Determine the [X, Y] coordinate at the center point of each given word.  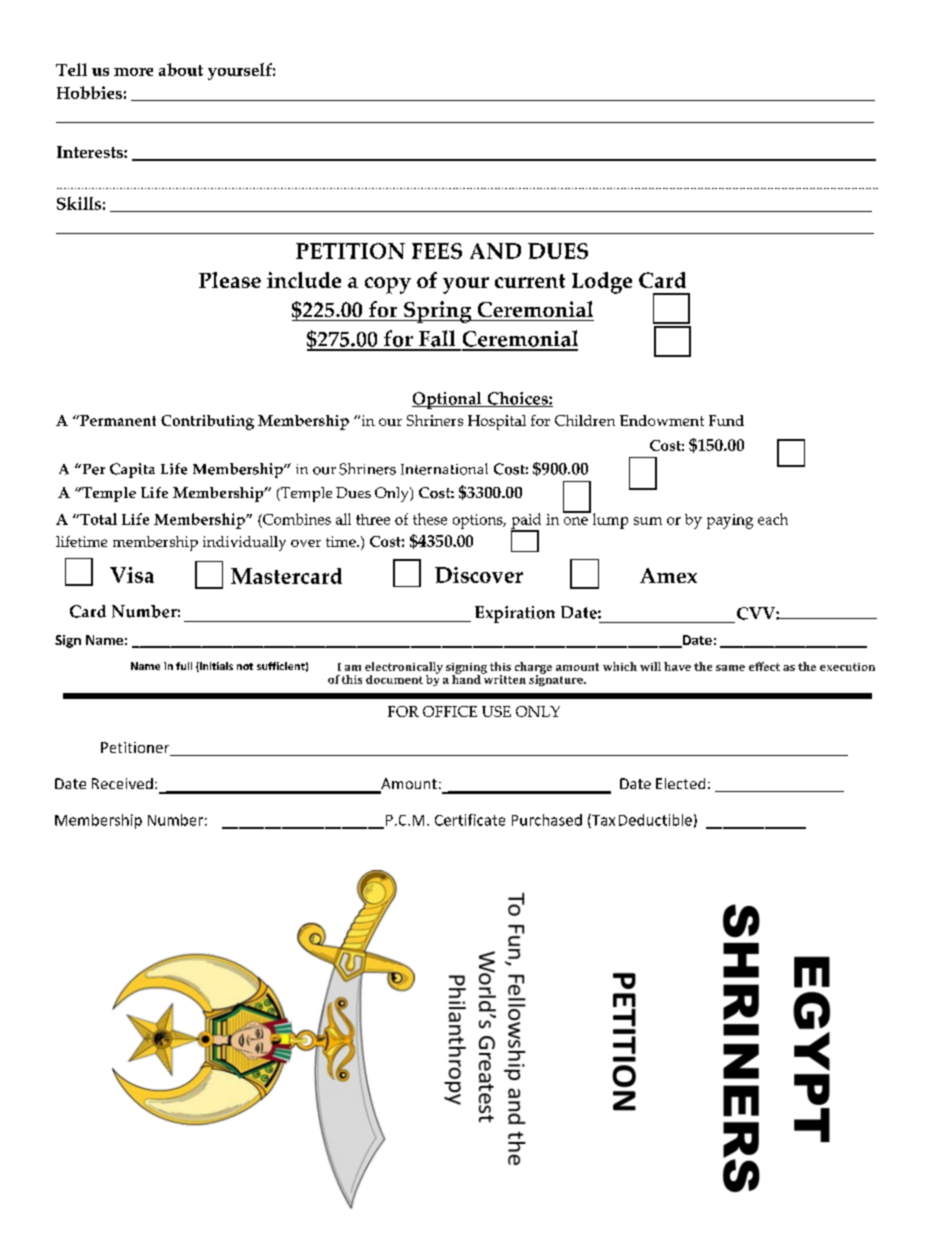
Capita [132, 470]
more [133, 72]
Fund [726, 420]
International [444, 469]
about [181, 69]
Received [122, 783]
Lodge [602, 283]
